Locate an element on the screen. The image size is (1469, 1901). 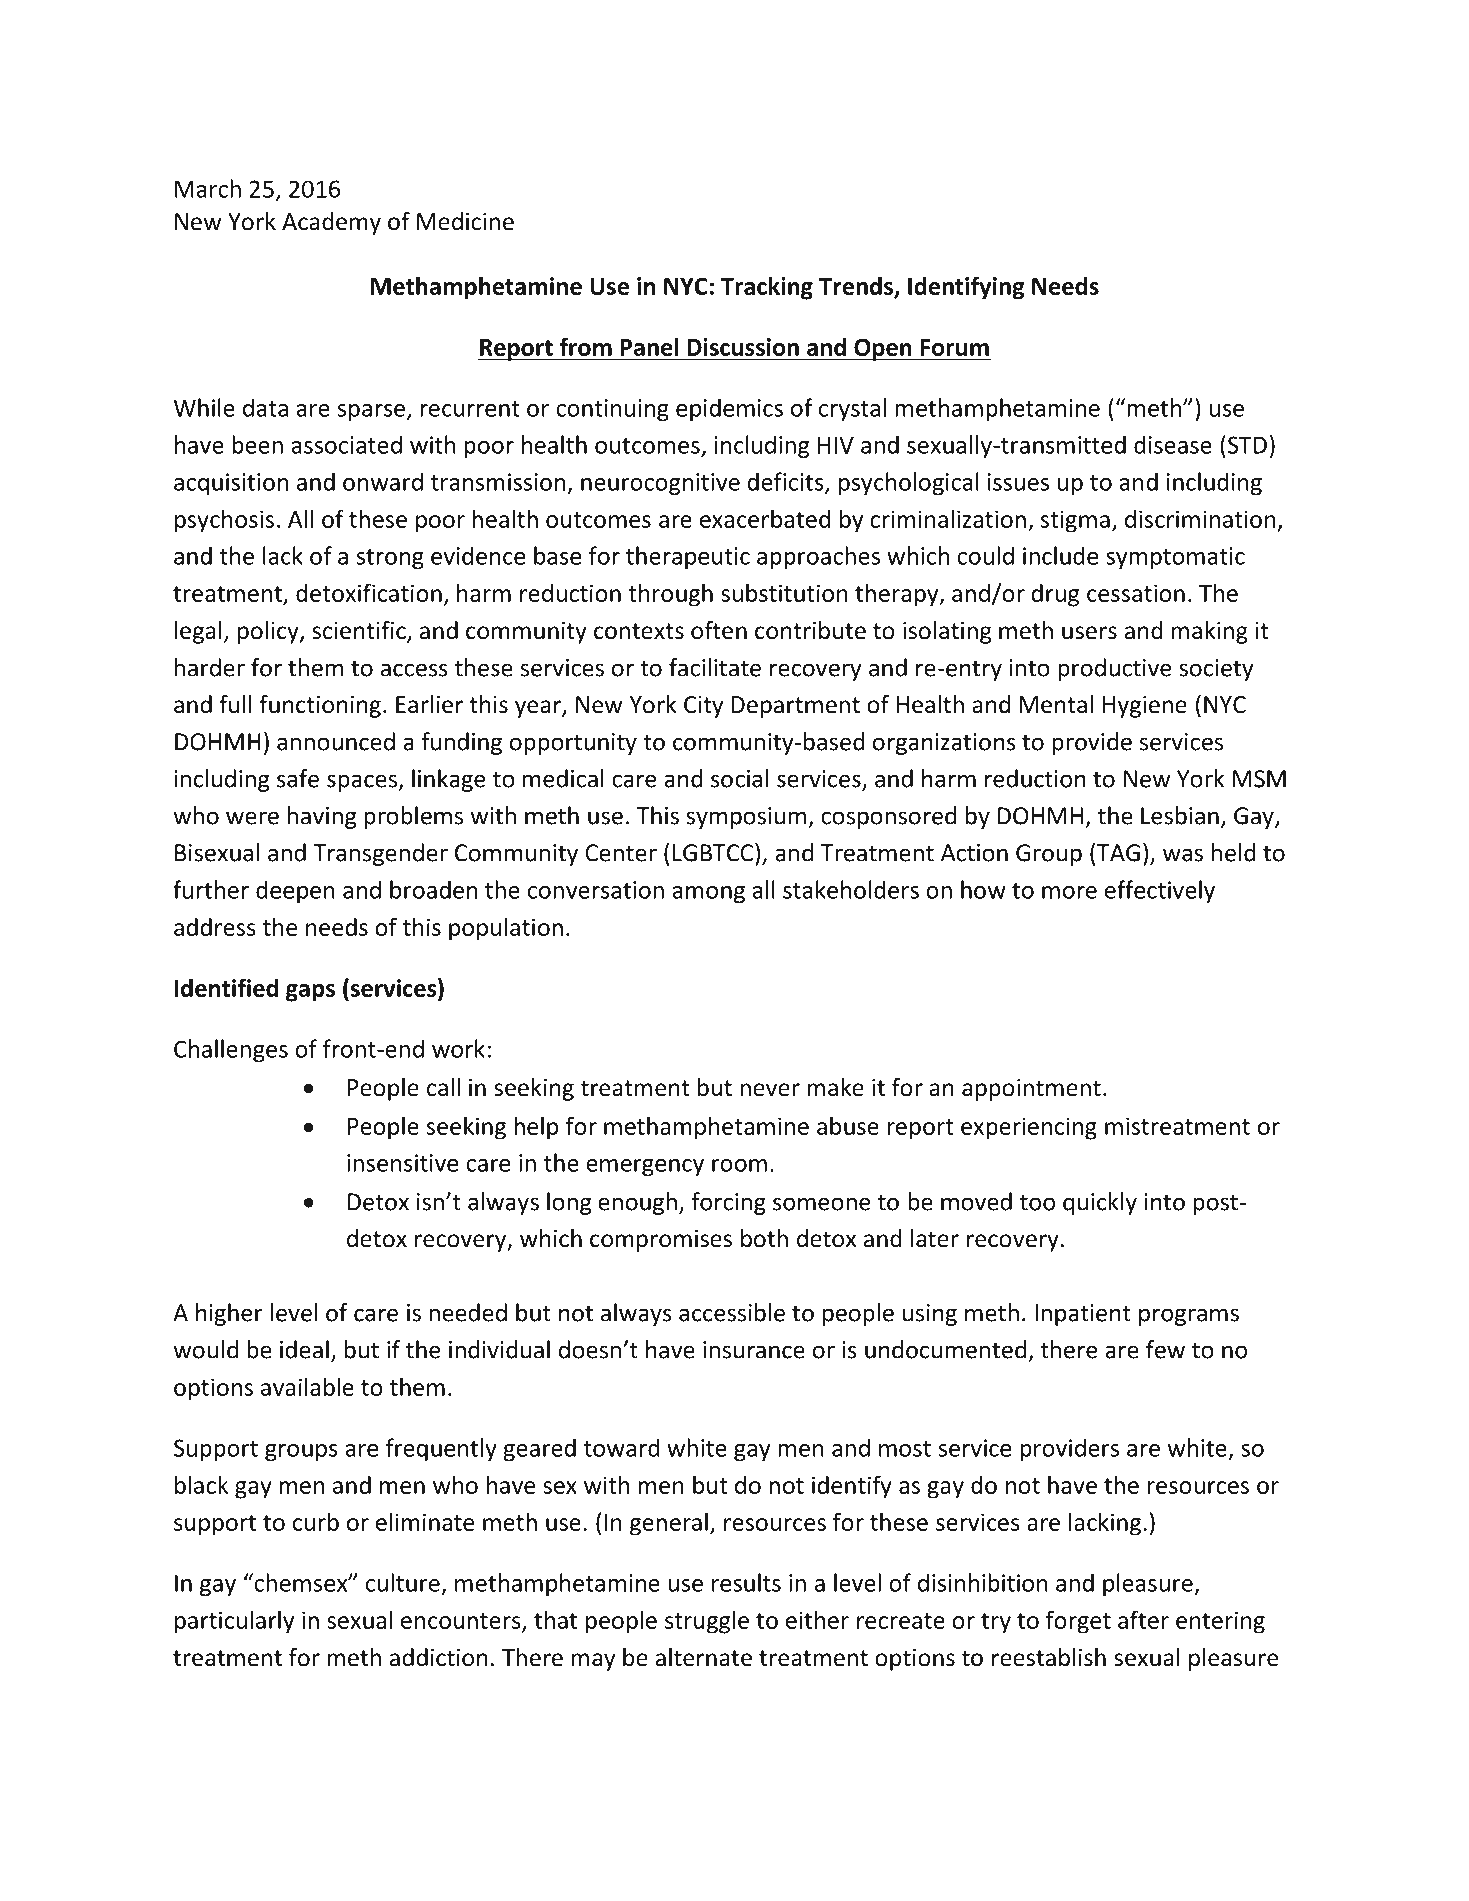
Inpatient is located at coordinates (1083, 1315).
